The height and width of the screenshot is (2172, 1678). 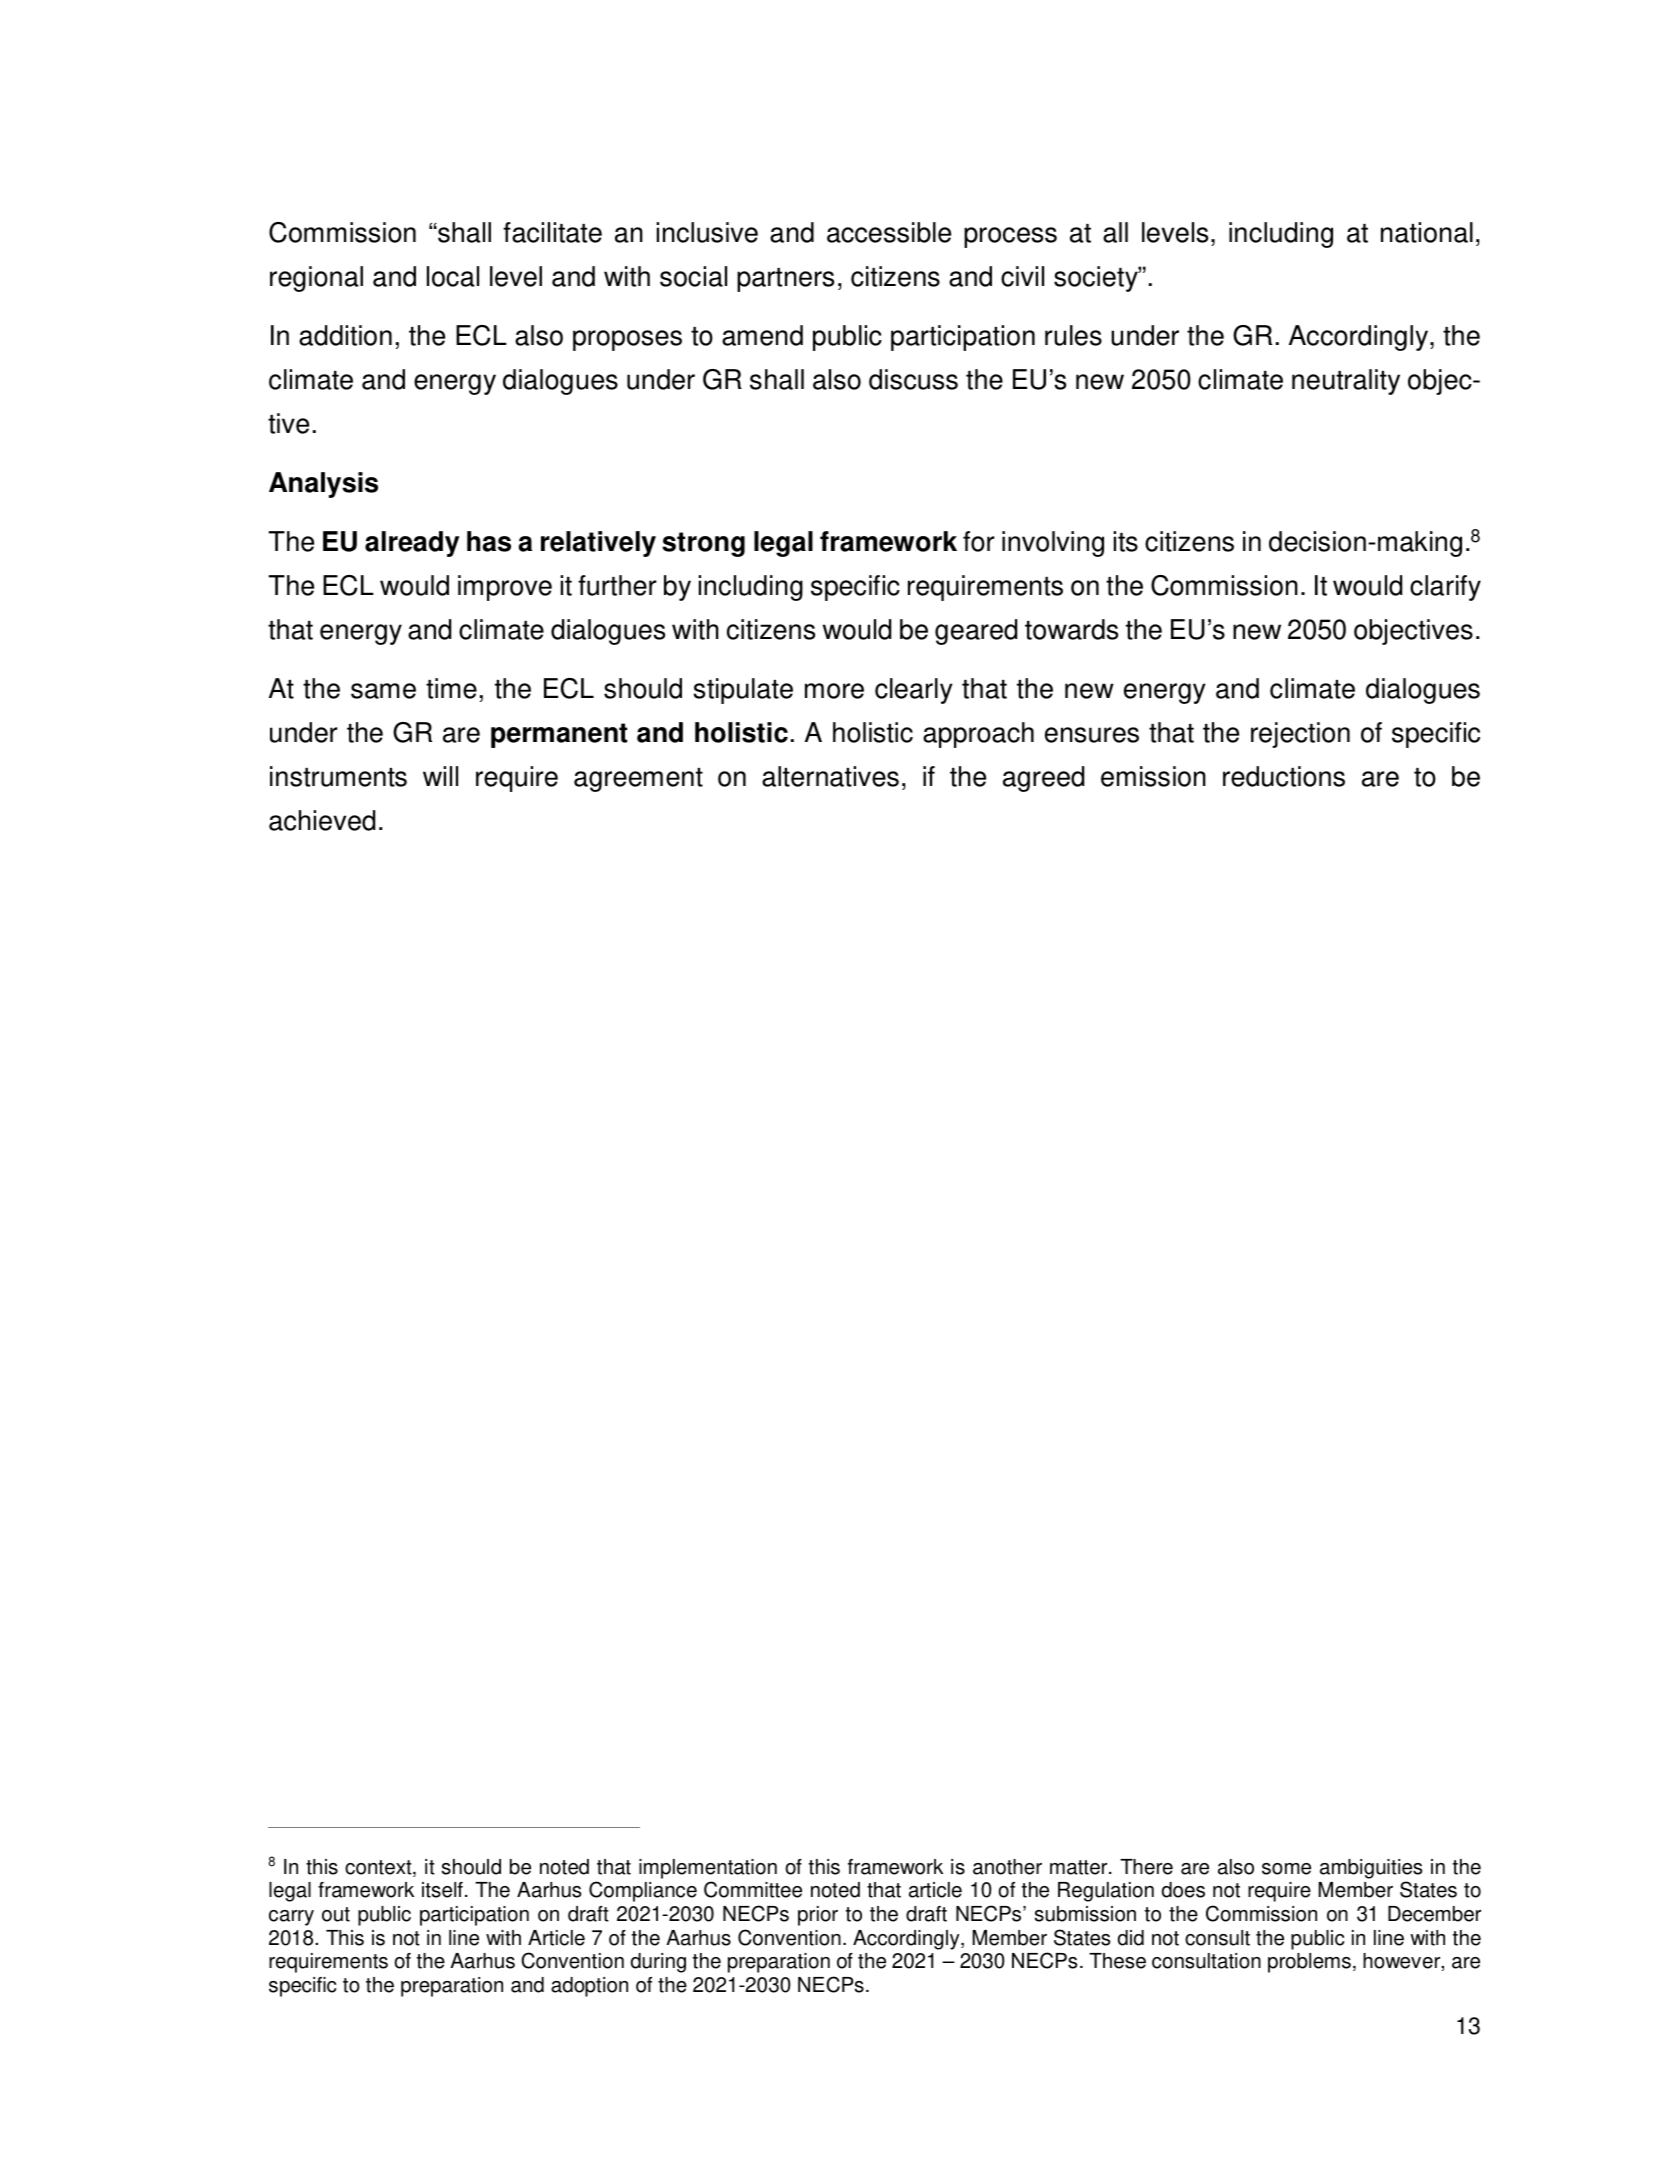 What do you see at coordinates (453, 276) in the screenshot?
I see `local` at bounding box center [453, 276].
